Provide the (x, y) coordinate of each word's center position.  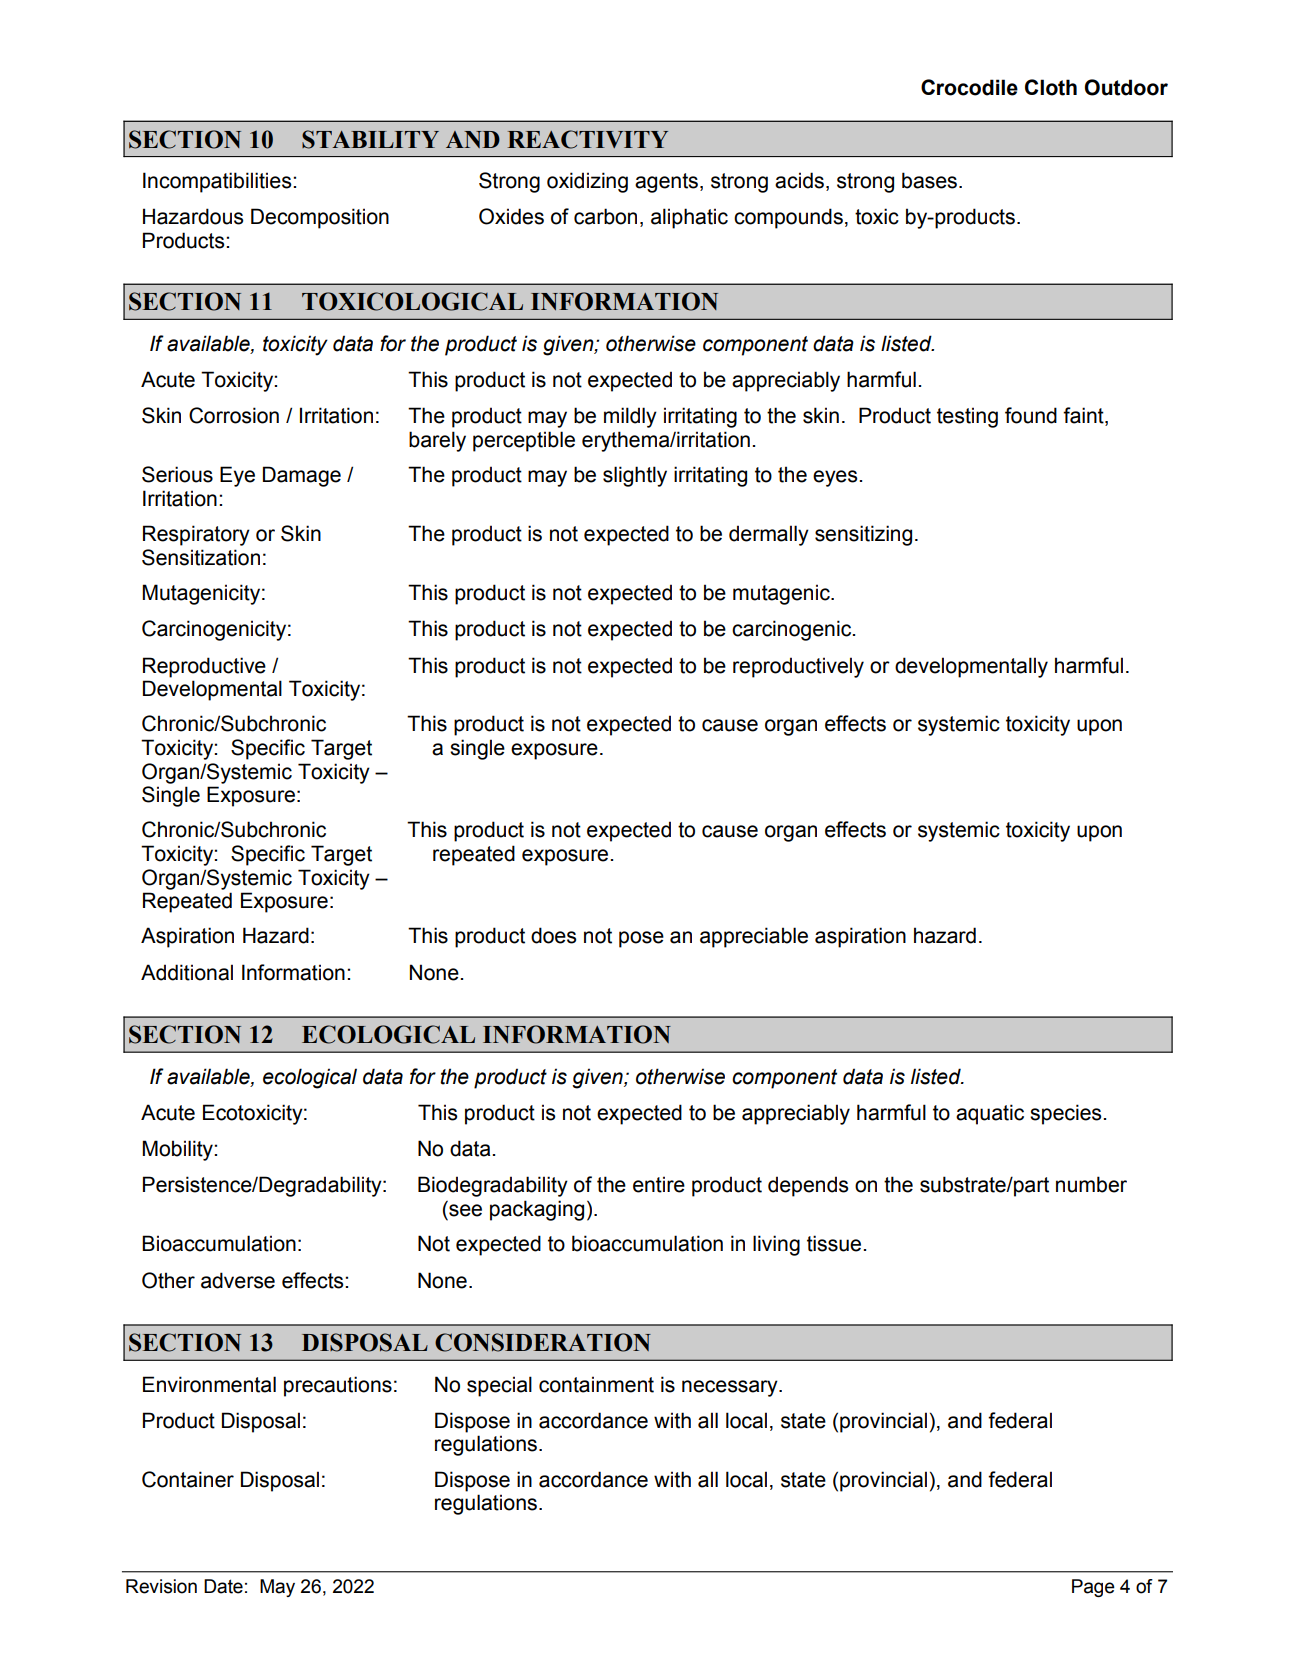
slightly (635, 476)
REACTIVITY (587, 139)
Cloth (1051, 87)
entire (659, 1184)
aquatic (990, 1114)
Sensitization (201, 557)
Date (223, 1586)
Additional (187, 972)
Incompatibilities (218, 182)
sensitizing (863, 535)
